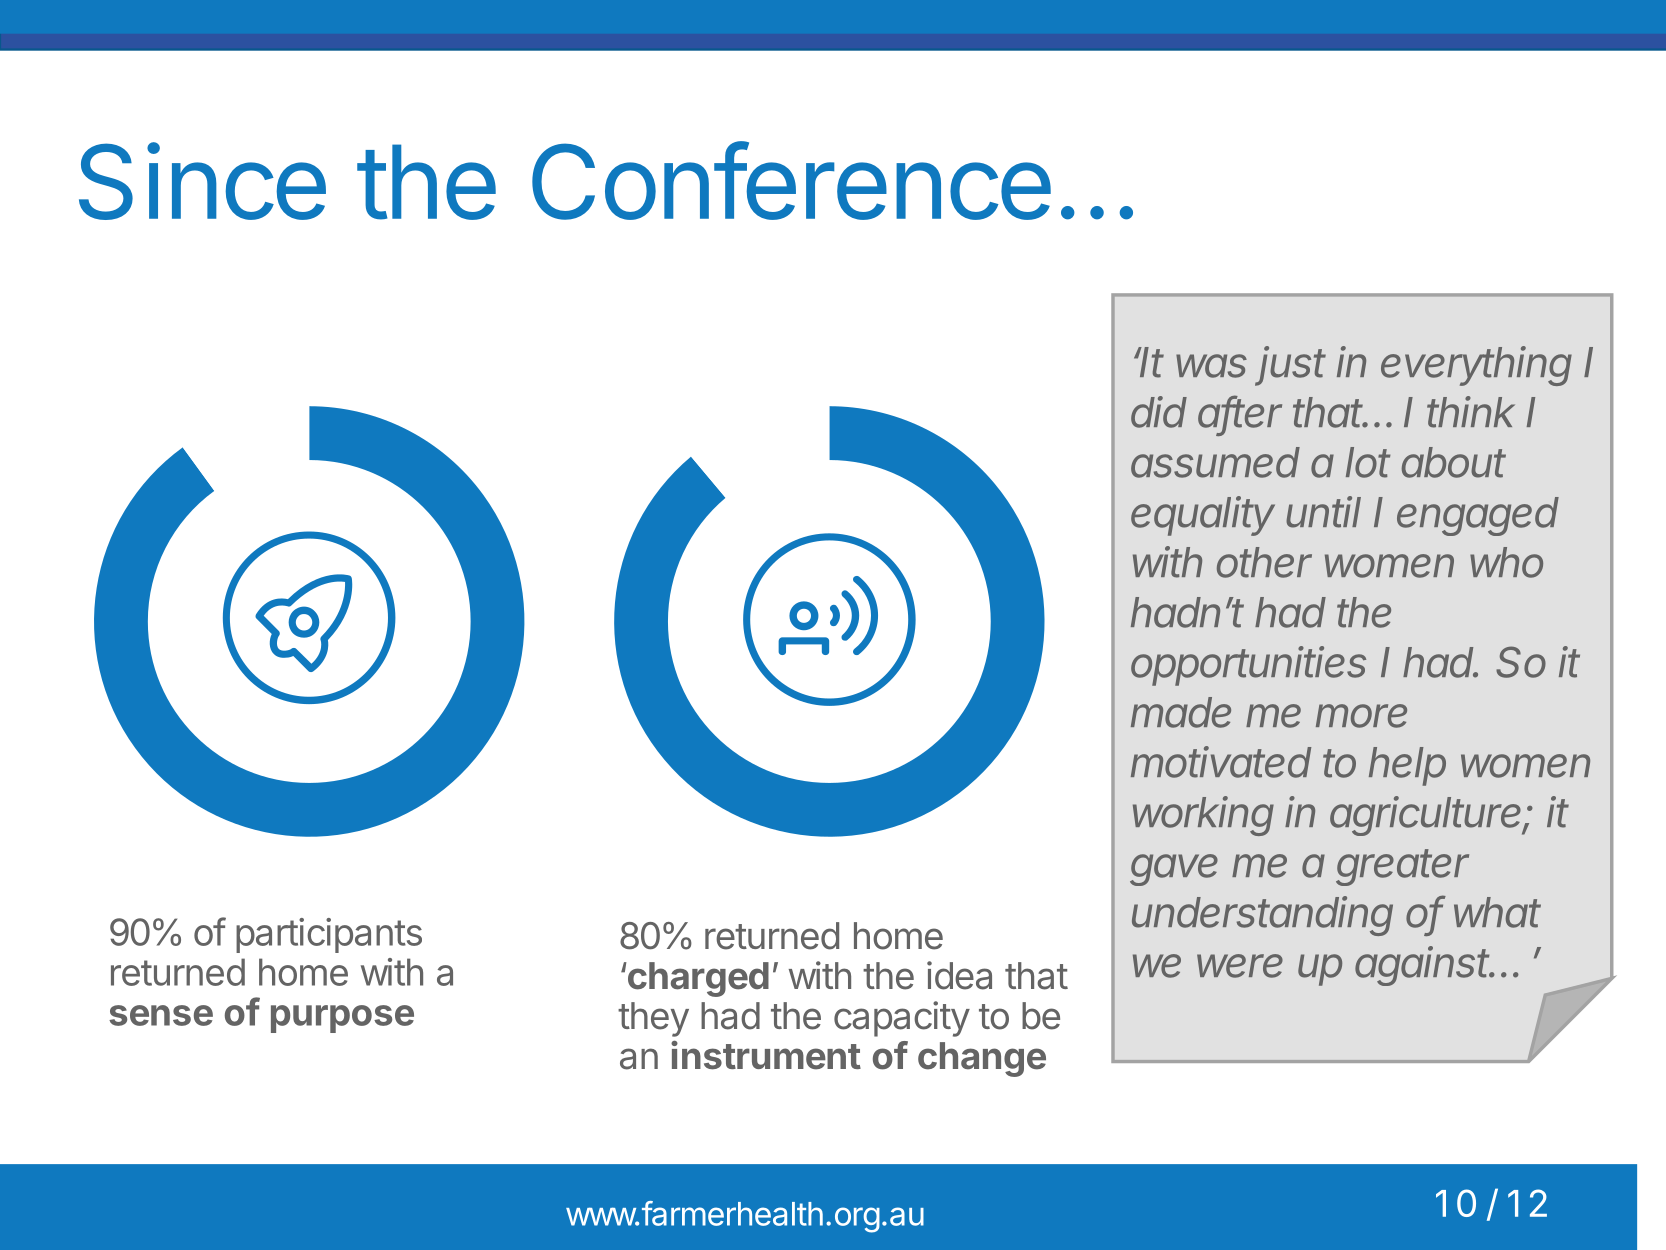 The width and height of the image is (1666, 1250). Describe the element at coordinates (342, 1019) in the image. I see `purpose` at that location.
